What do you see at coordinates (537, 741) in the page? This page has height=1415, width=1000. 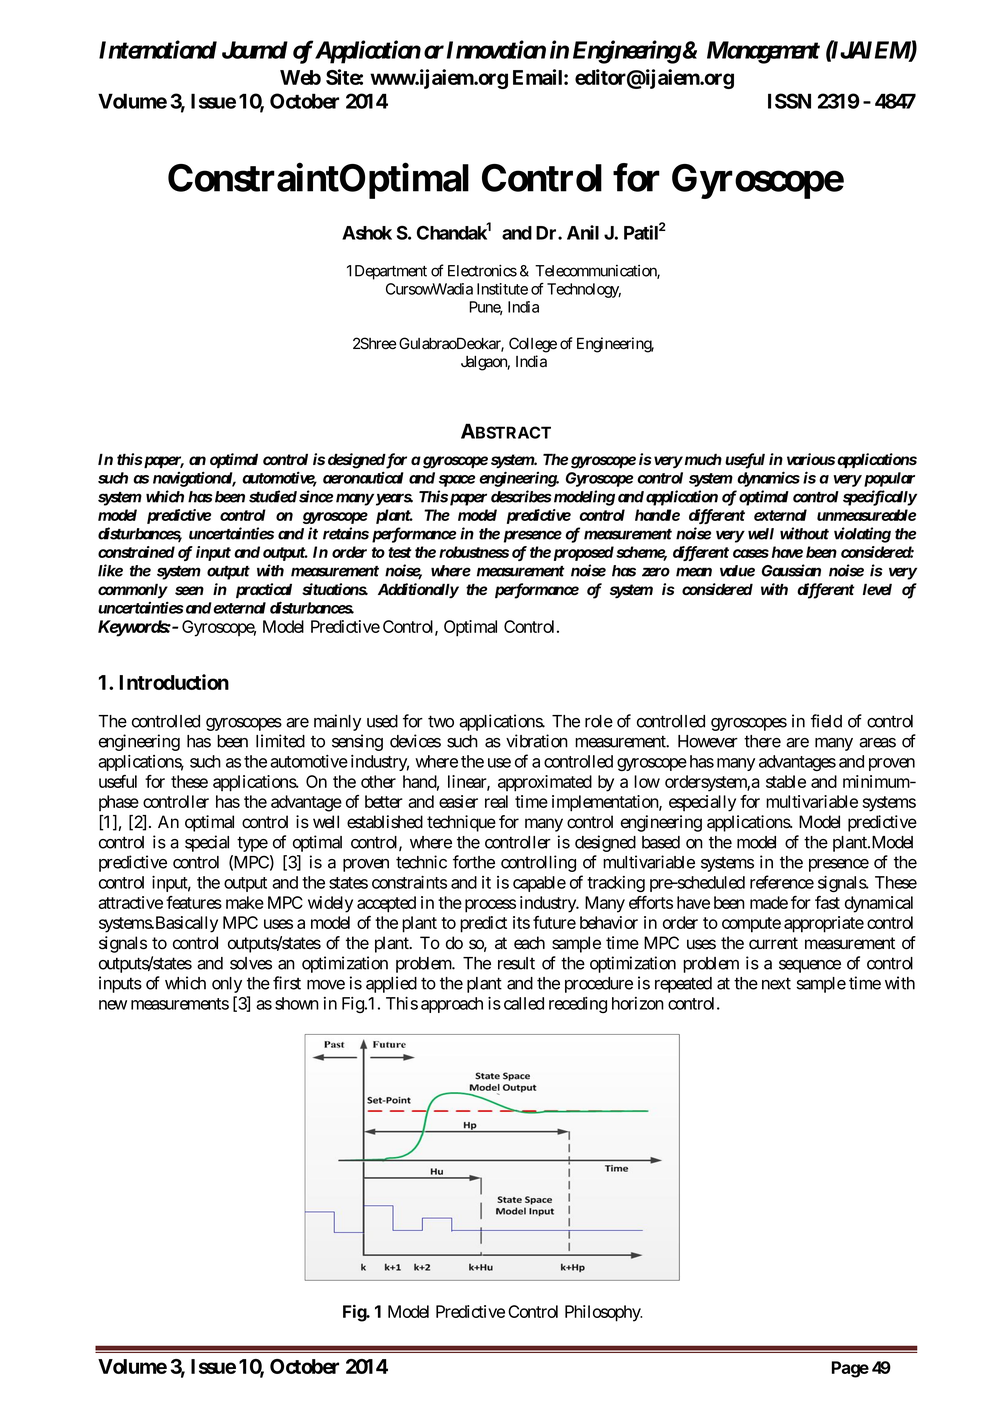 I see `vibration` at bounding box center [537, 741].
